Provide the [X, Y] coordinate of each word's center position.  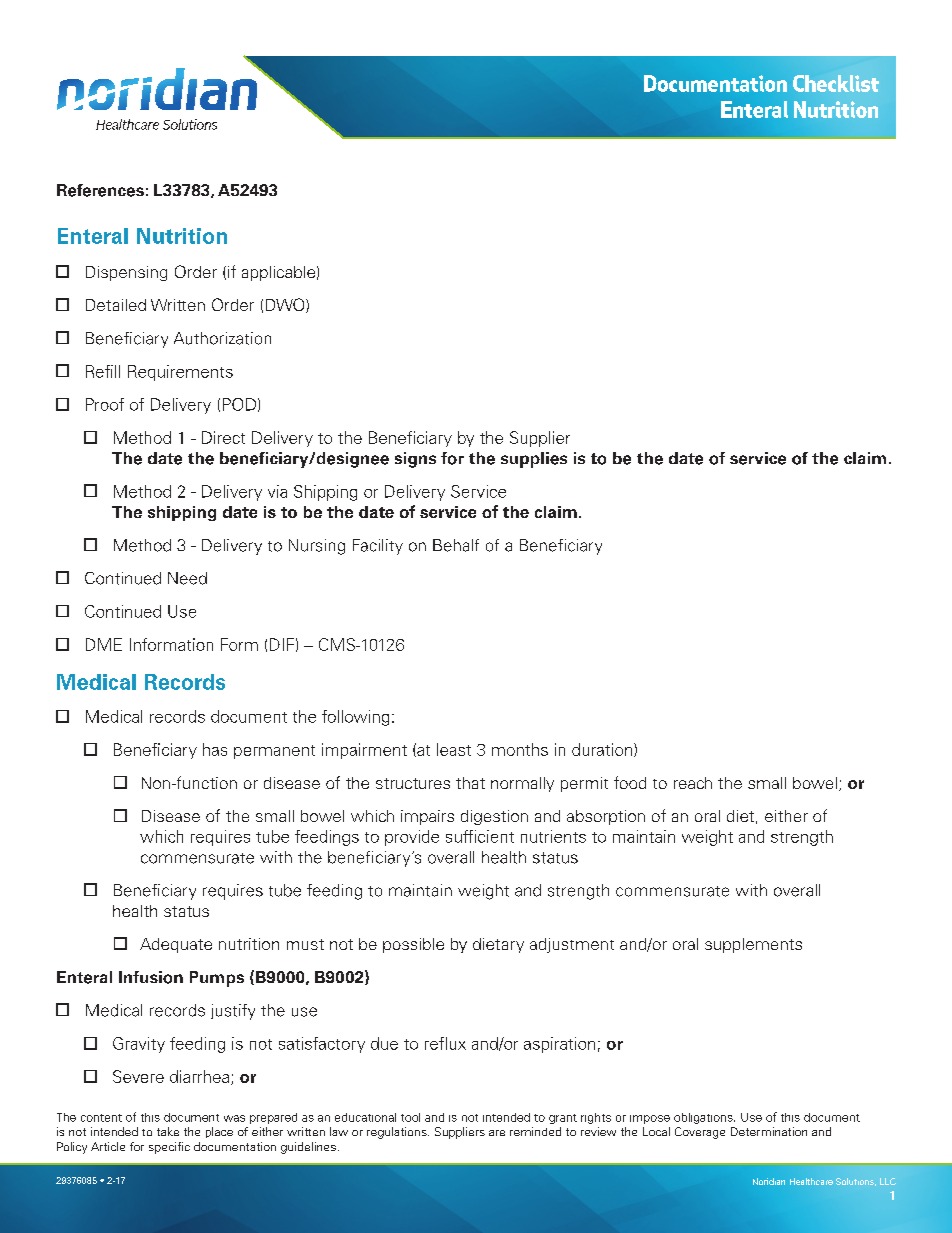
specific [169, 1148]
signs [415, 460]
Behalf [456, 545]
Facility [378, 547]
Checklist [836, 83]
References [100, 190]
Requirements [180, 373]
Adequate [176, 945]
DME [104, 644]
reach [693, 783]
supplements [753, 945]
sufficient [480, 836]
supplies [534, 460]
